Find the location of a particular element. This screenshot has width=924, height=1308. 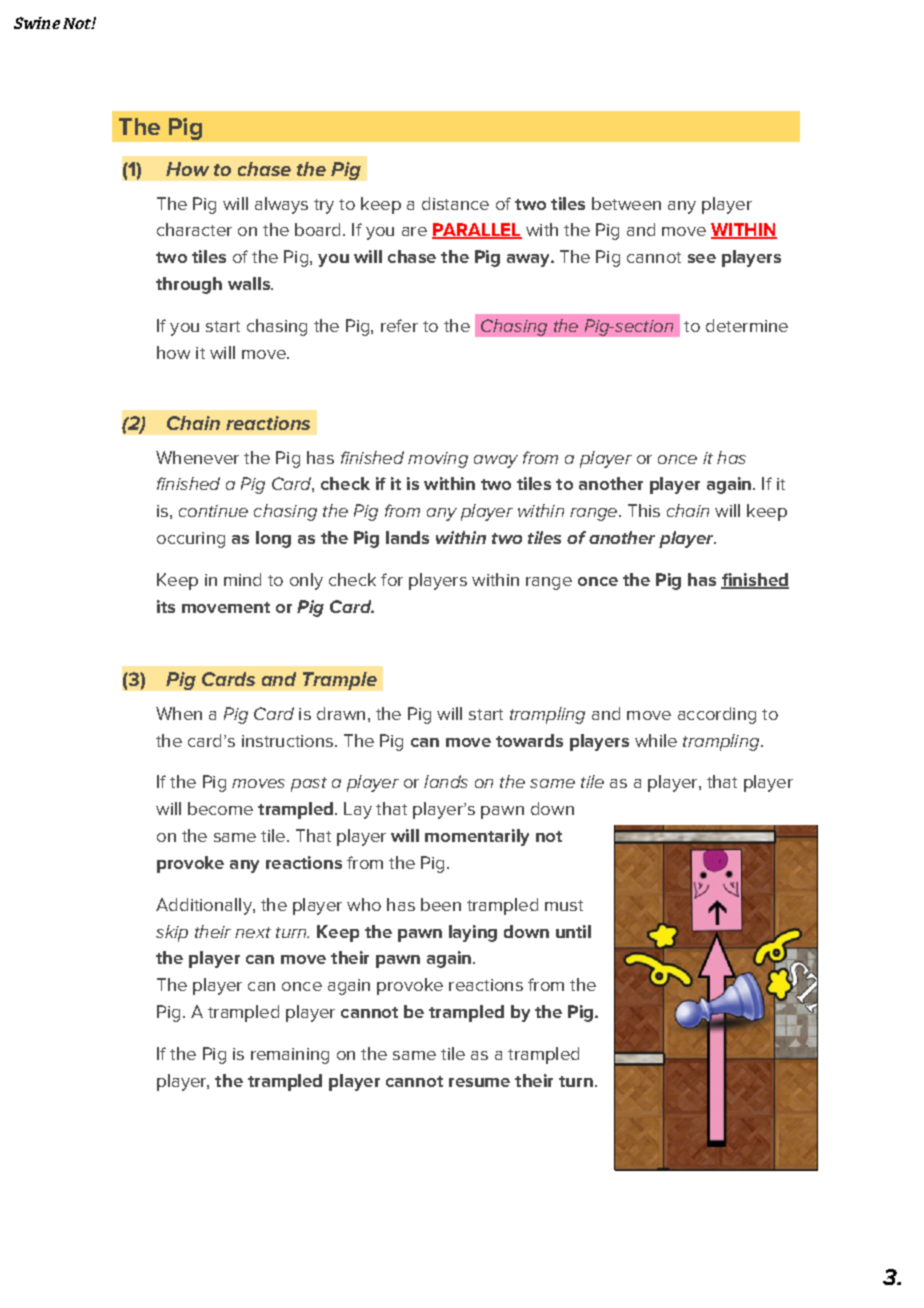

momentarily is located at coordinates (477, 837).
